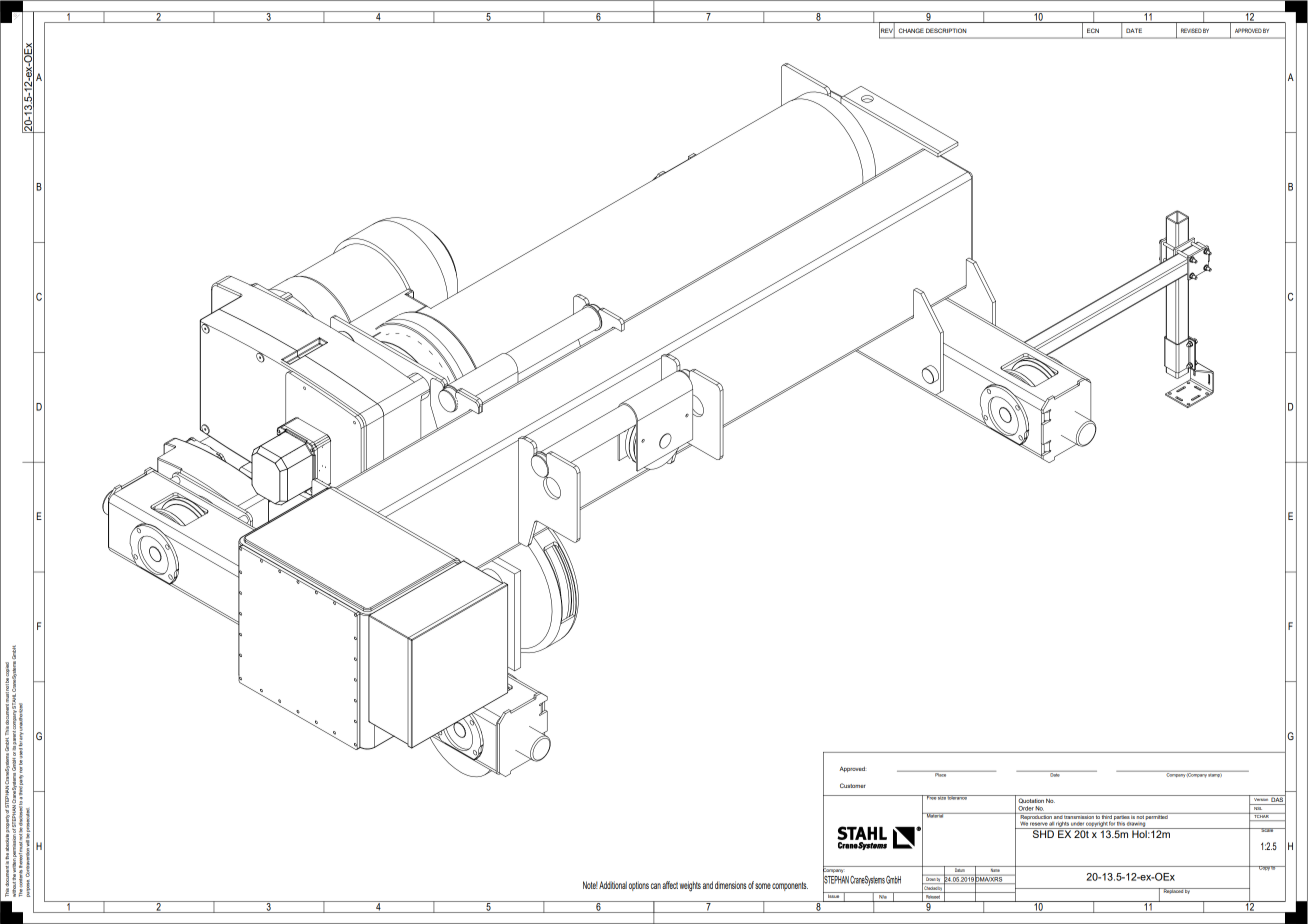 The width and height of the screenshot is (1308, 924). Describe the element at coordinates (1191, 30) in the screenshot. I see `REVISED` at that location.
